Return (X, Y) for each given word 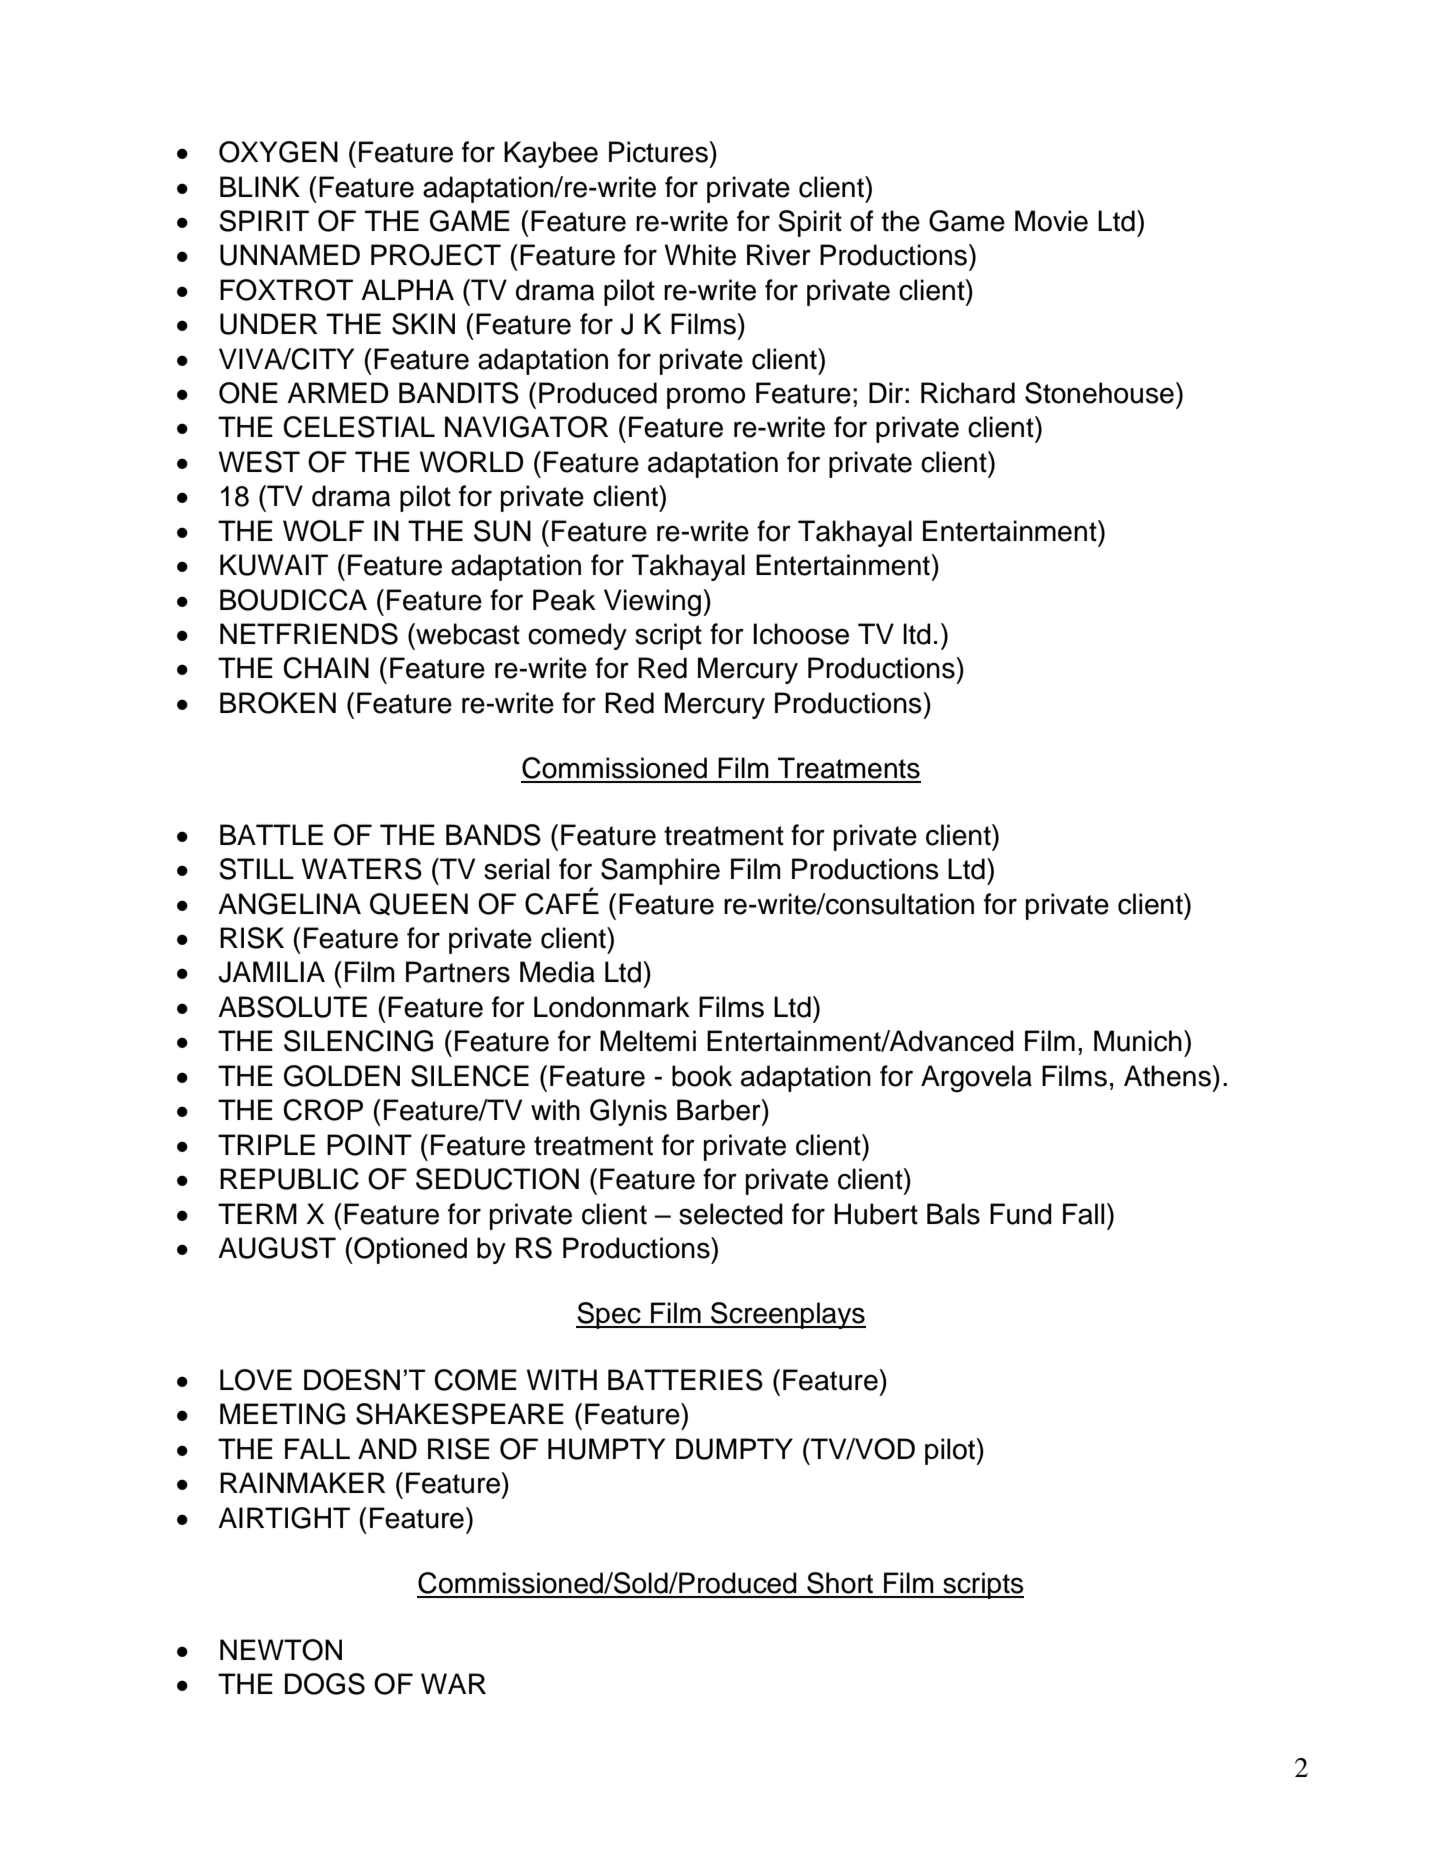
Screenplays (787, 1315)
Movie (1051, 221)
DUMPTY (734, 1449)
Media (557, 972)
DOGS (325, 1684)
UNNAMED (290, 255)
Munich (1138, 1041)
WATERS (362, 869)
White (700, 255)
